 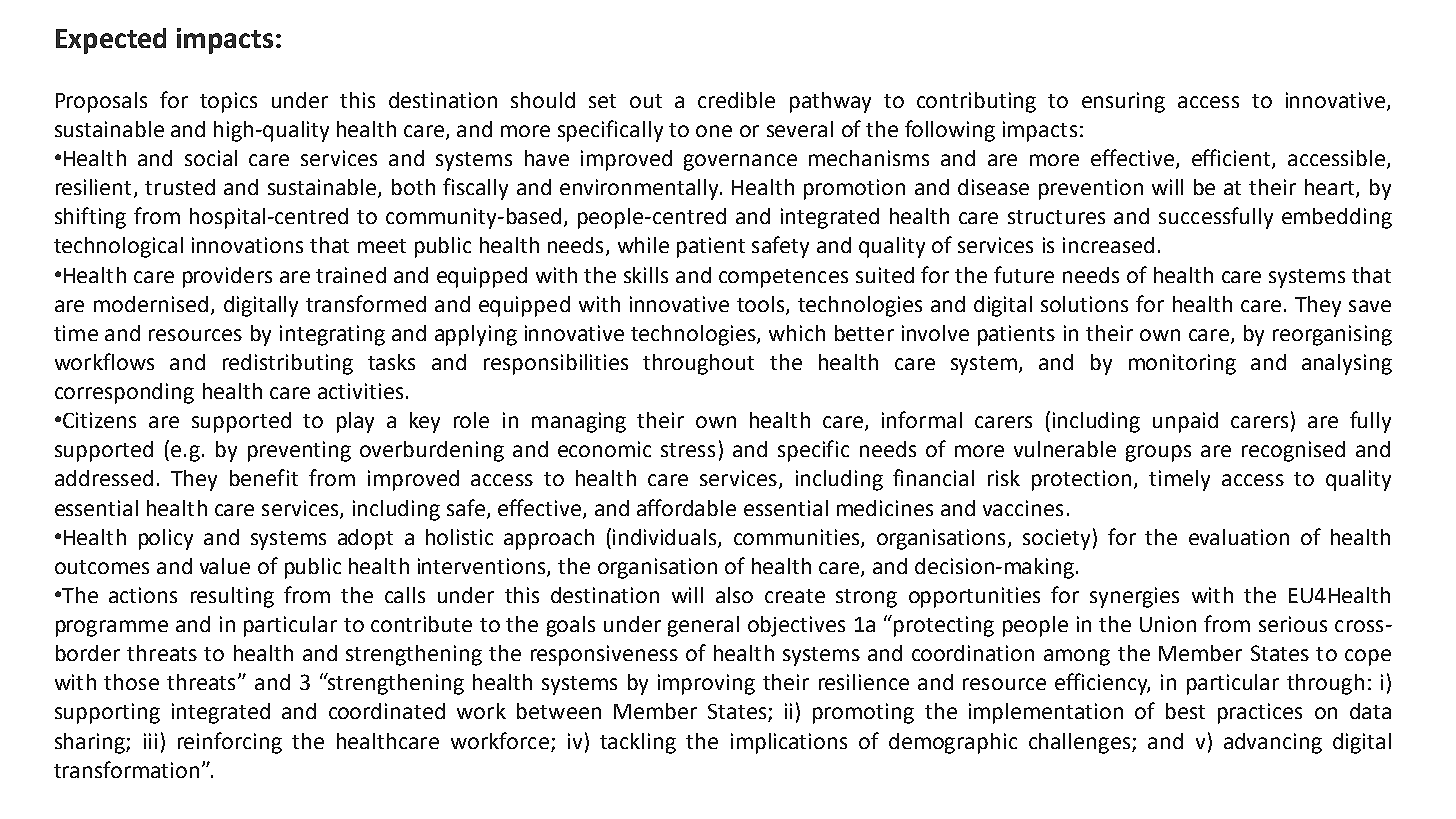 I want to click on providers, so click(x=227, y=277).
